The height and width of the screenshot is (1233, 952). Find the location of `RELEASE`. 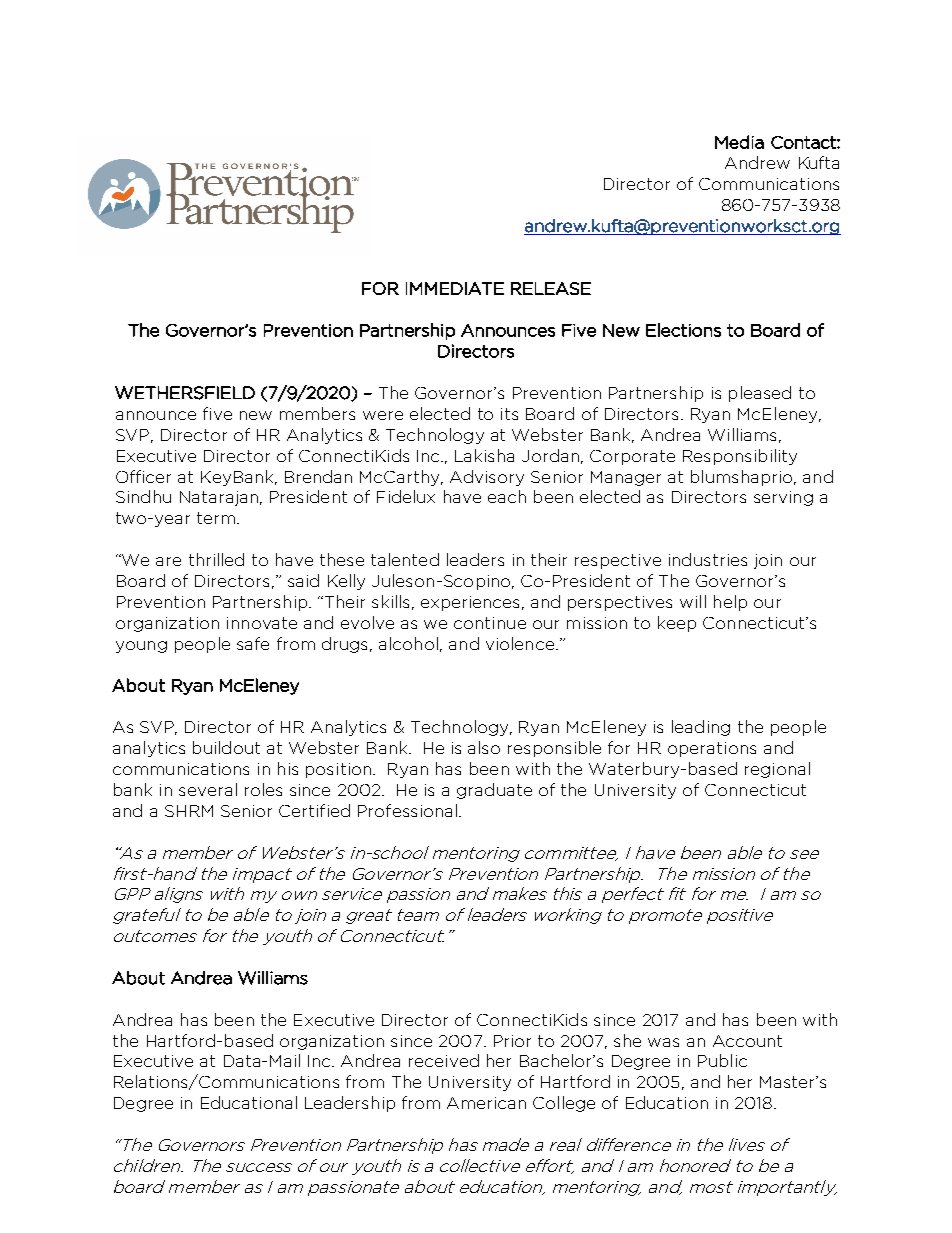

RELEASE is located at coordinates (551, 288).
